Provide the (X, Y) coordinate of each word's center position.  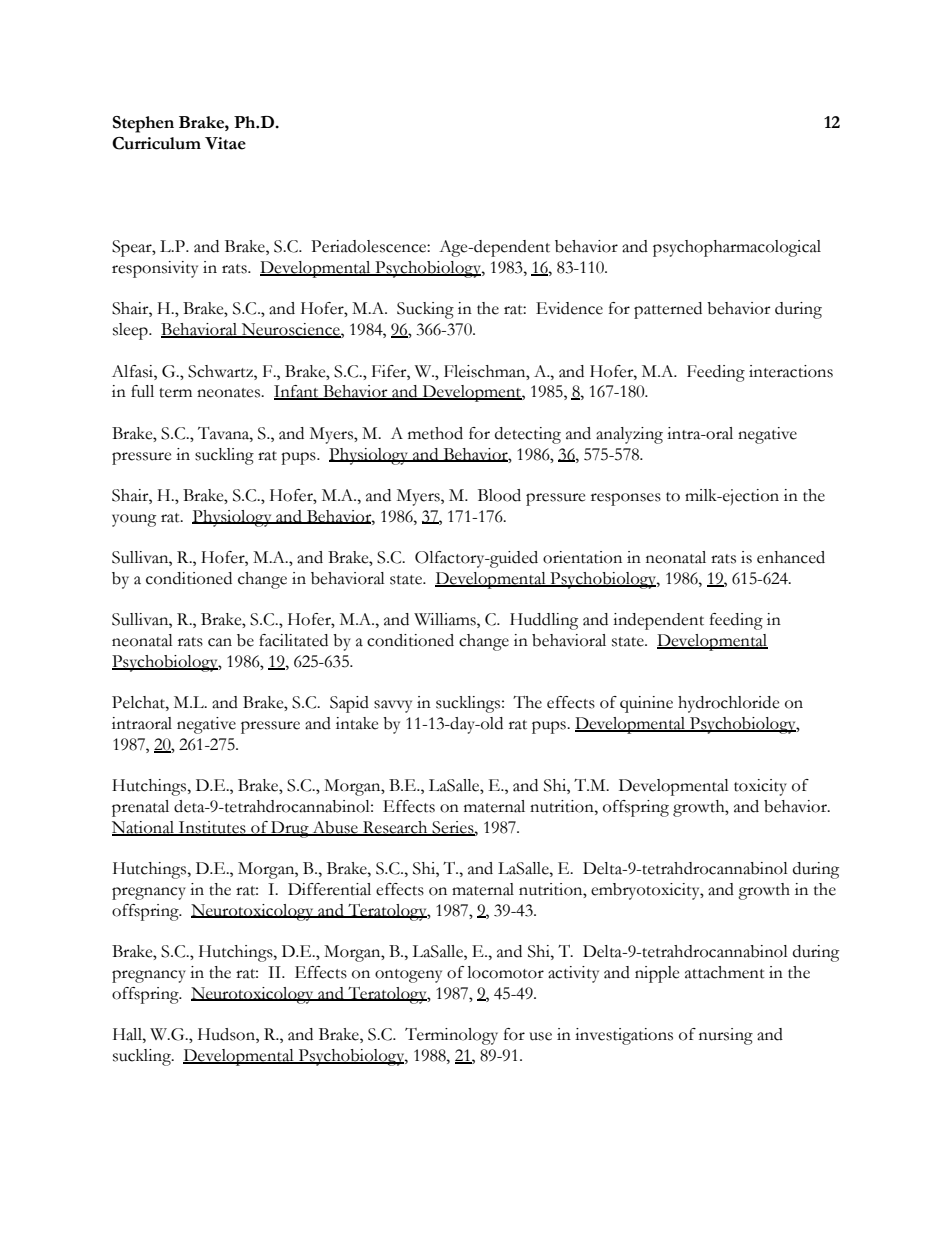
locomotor (505, 972)
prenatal (140, 808)
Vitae (225, 143)
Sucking (425, 310)
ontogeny (408, 976)
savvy (393, 706)
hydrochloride (728, 704)
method (435, 433)
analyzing (629, 435)
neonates (230, 393)
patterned (668, 310)
